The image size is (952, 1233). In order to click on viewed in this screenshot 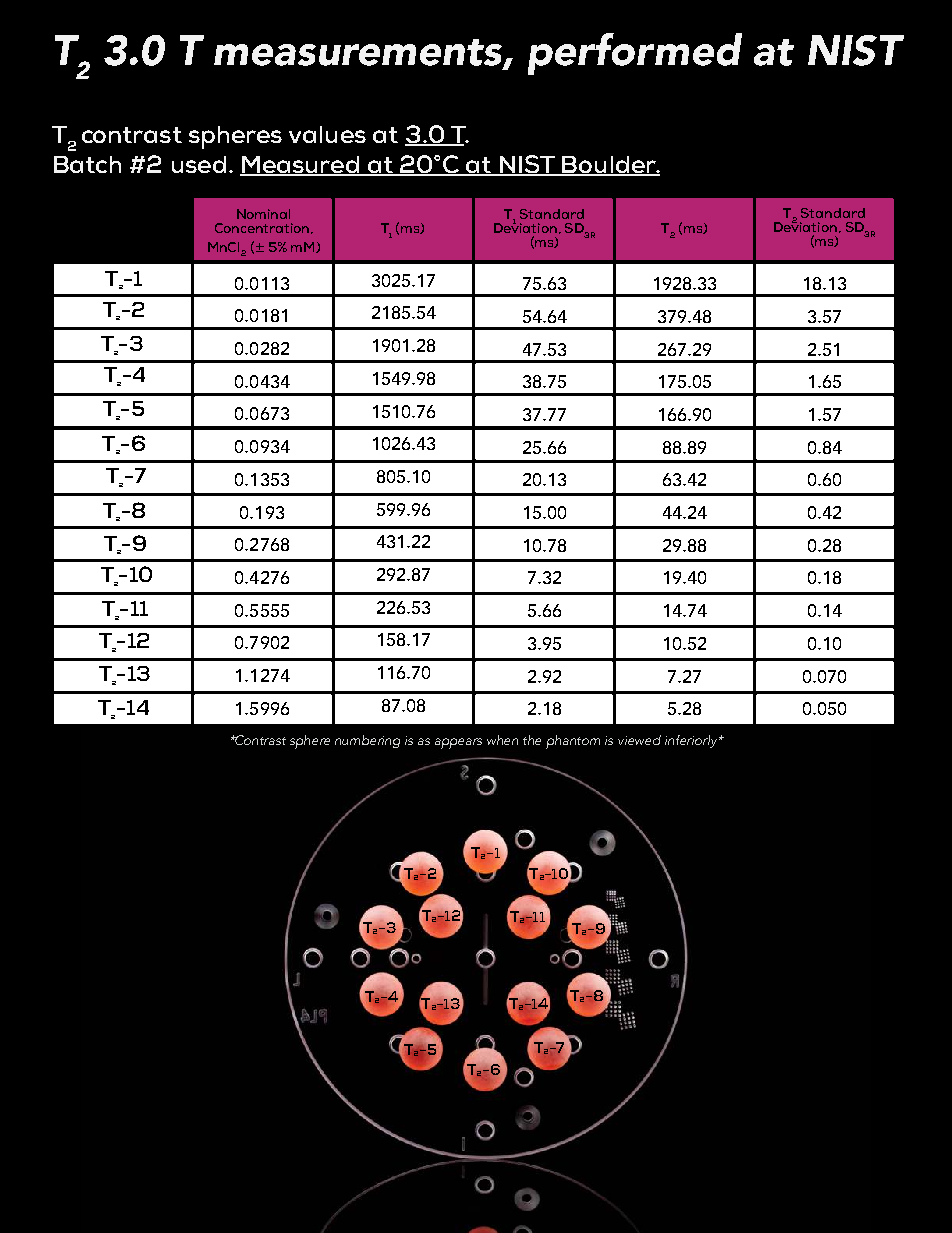, I will do `click(639, 740)`.
